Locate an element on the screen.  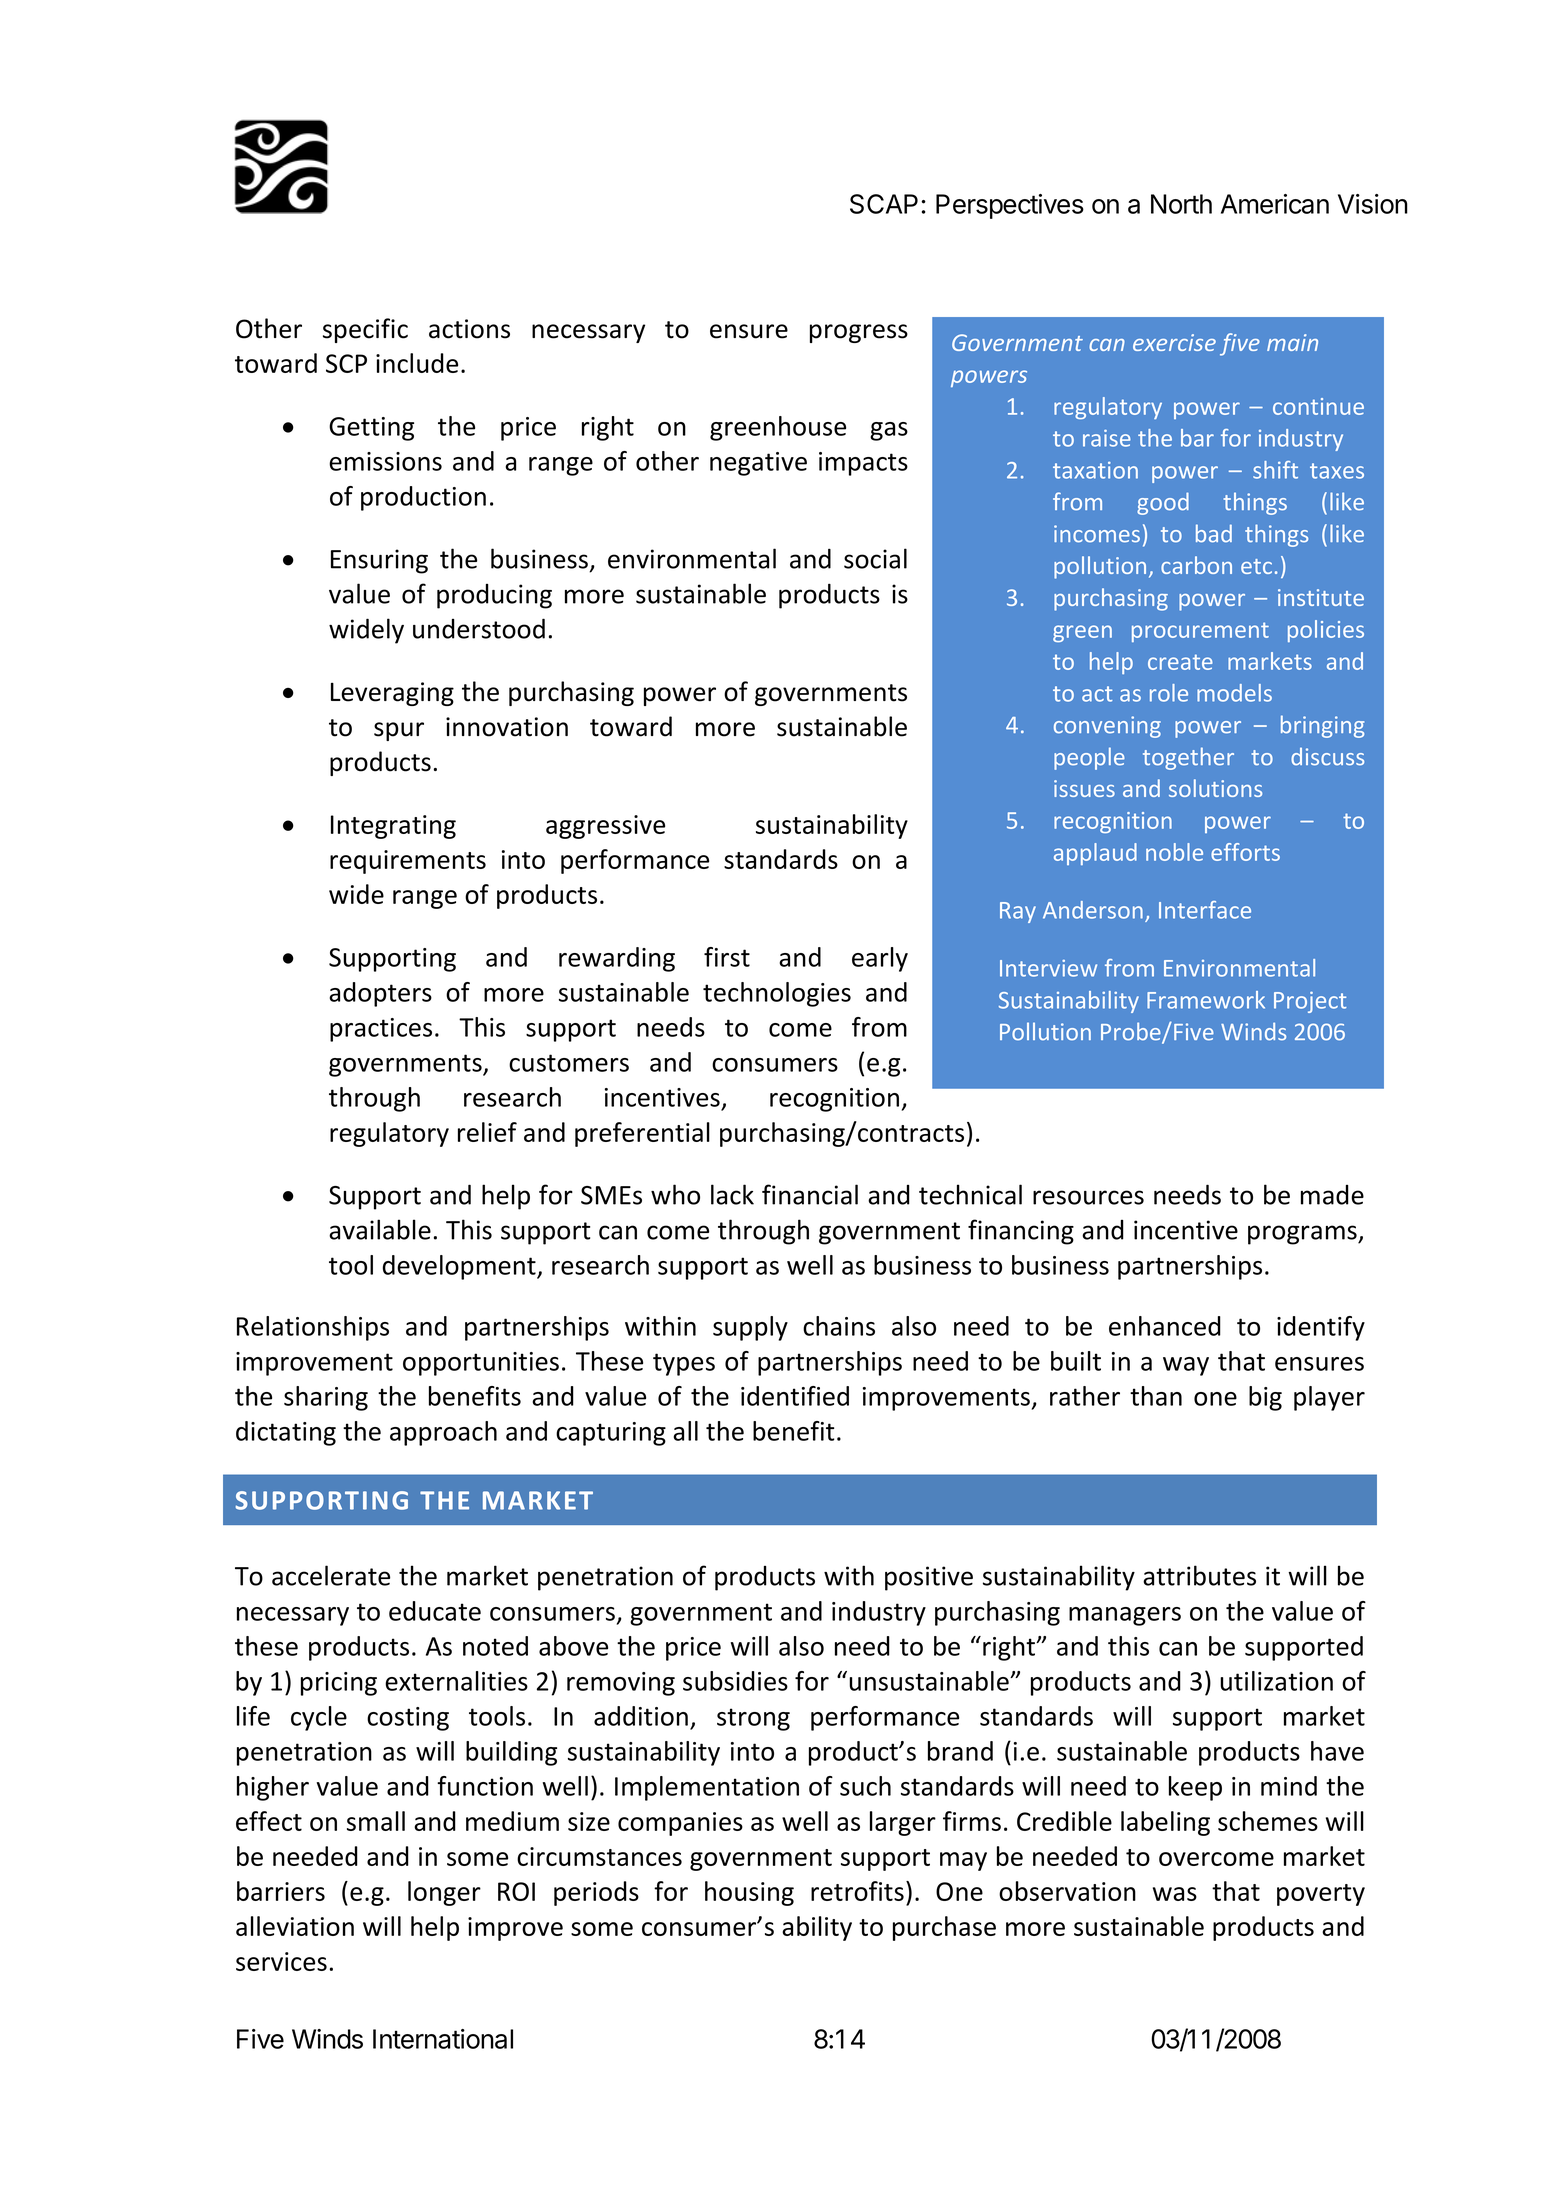
financial is located at coordinates (810, 1194).
